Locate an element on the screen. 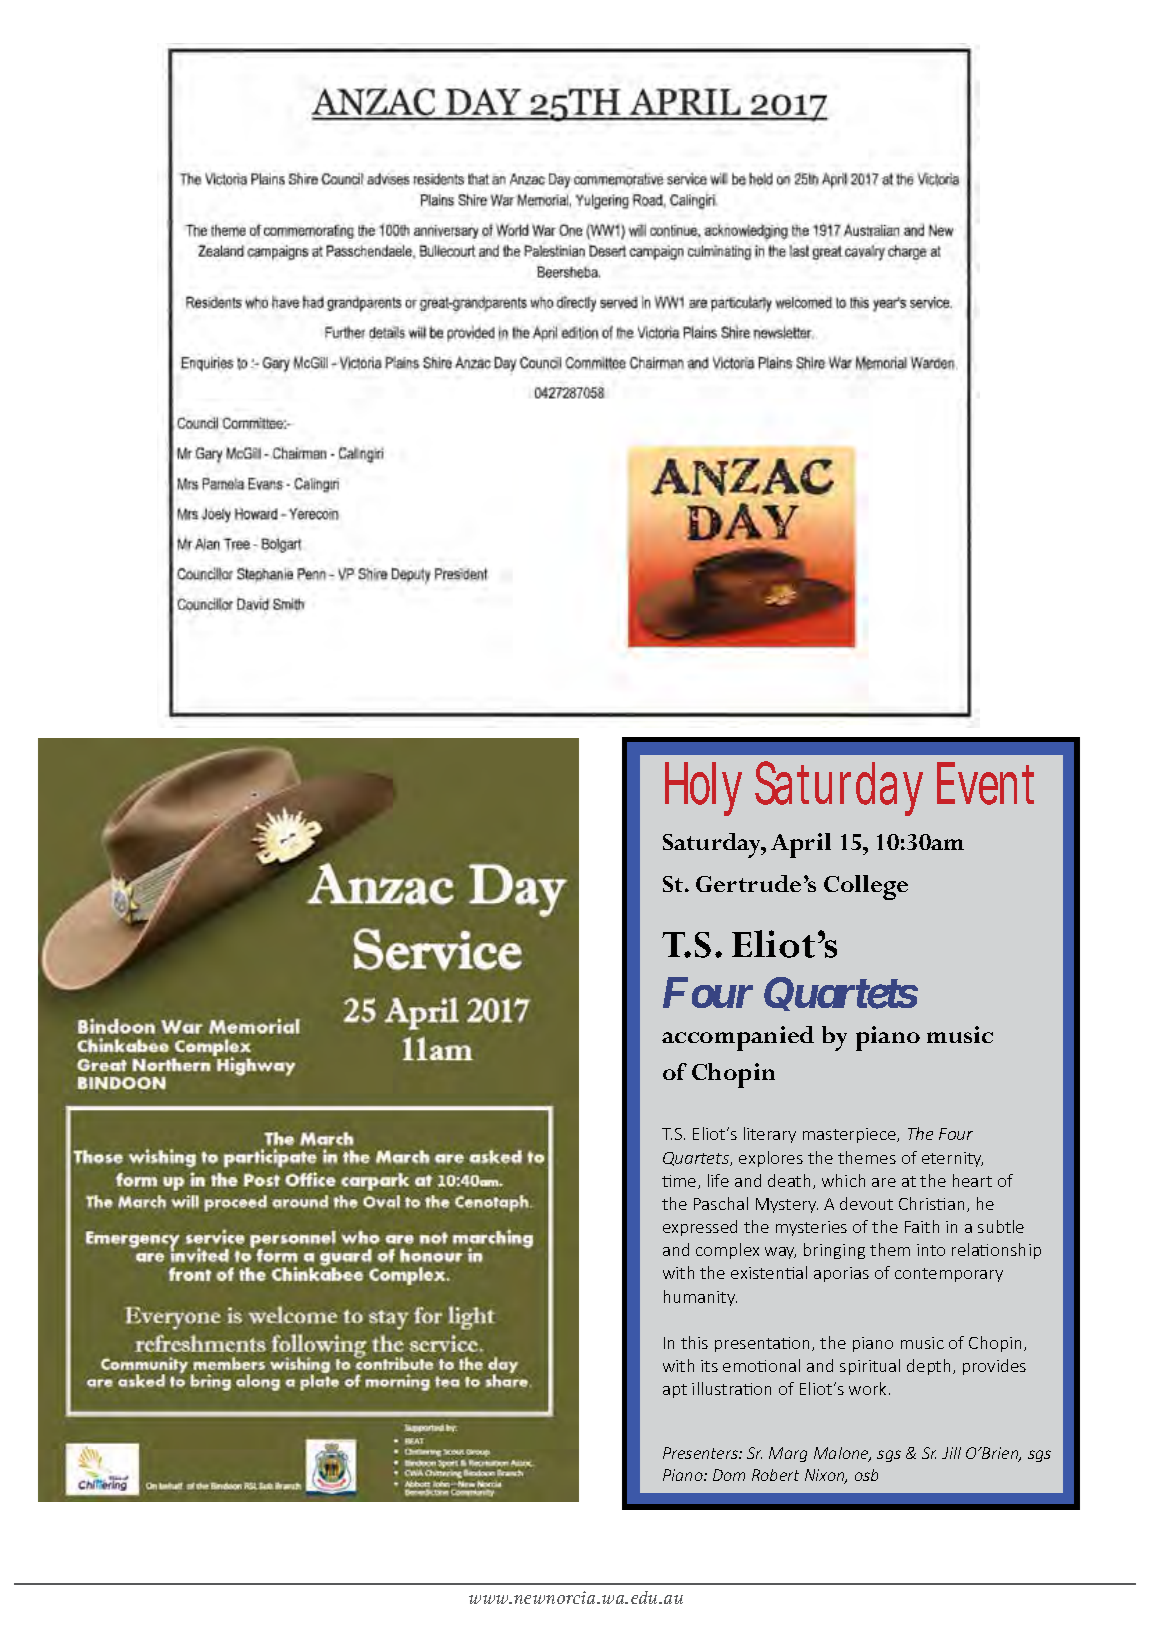 This screenshot has height=1625, width=1149. which is located at coordinates (843, 1180).
